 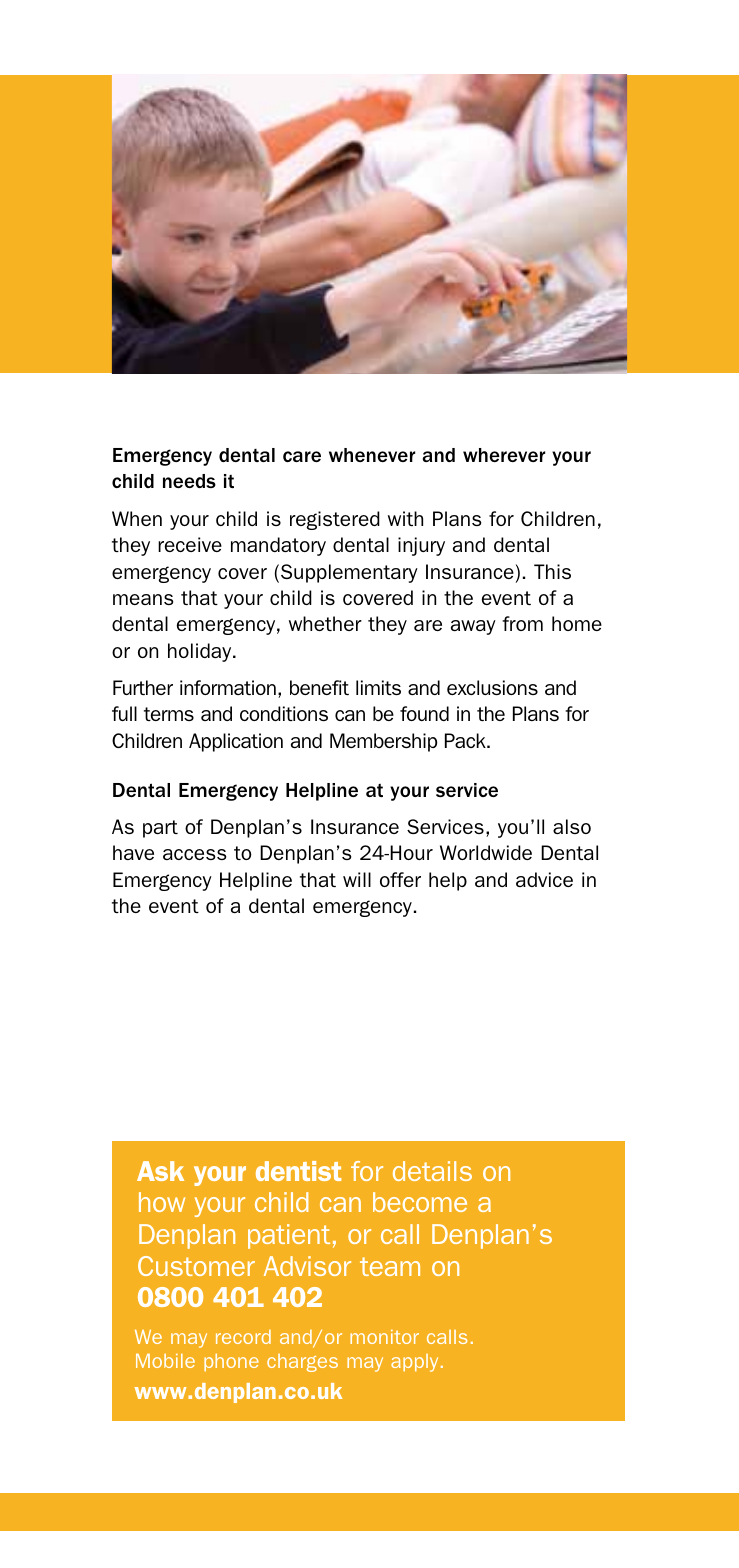 What do you see at coordinates (169, 714) in the screenshot?
I see `terms` at bounding box center [169, 714].
